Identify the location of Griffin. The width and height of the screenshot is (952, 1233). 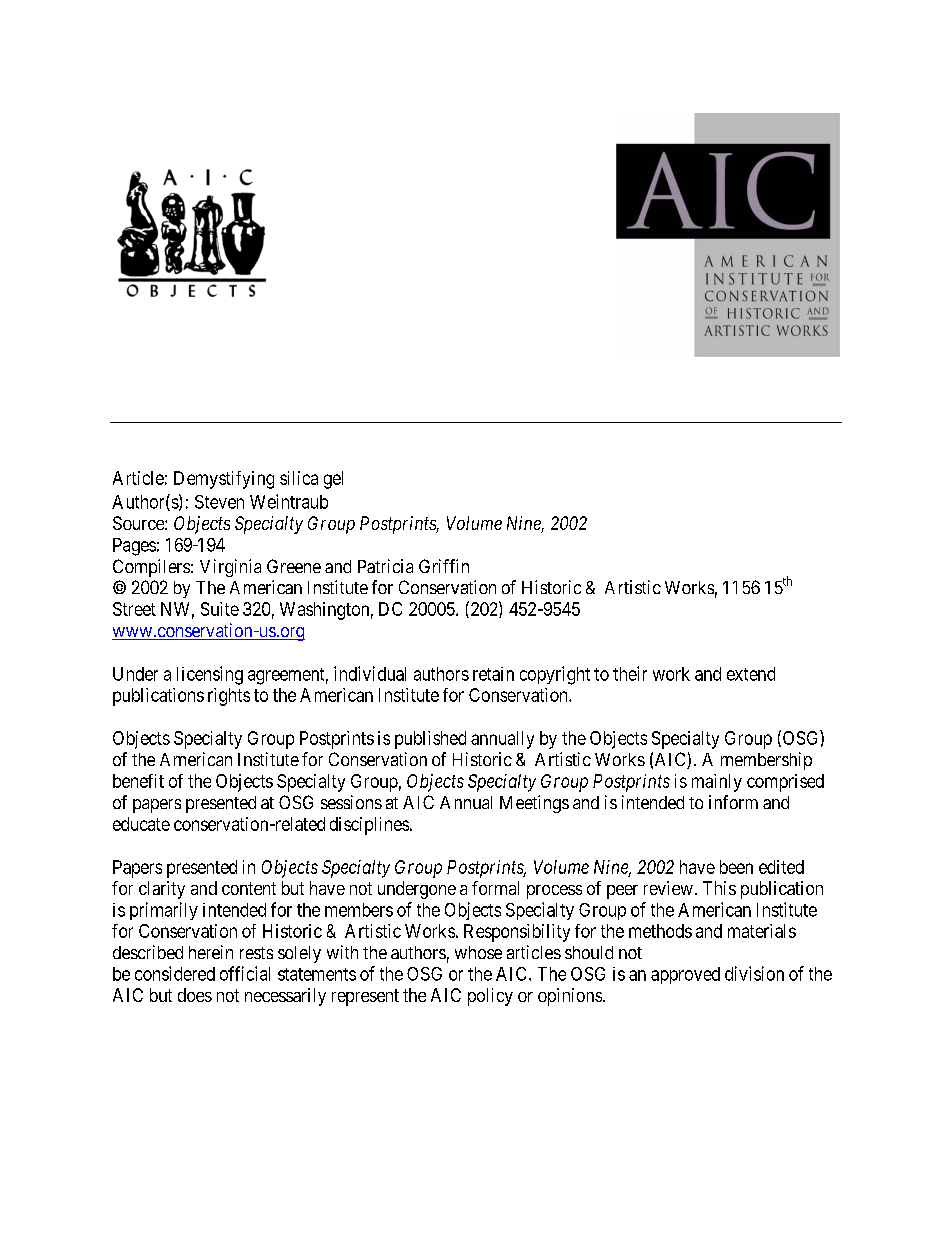
(444, 566).
